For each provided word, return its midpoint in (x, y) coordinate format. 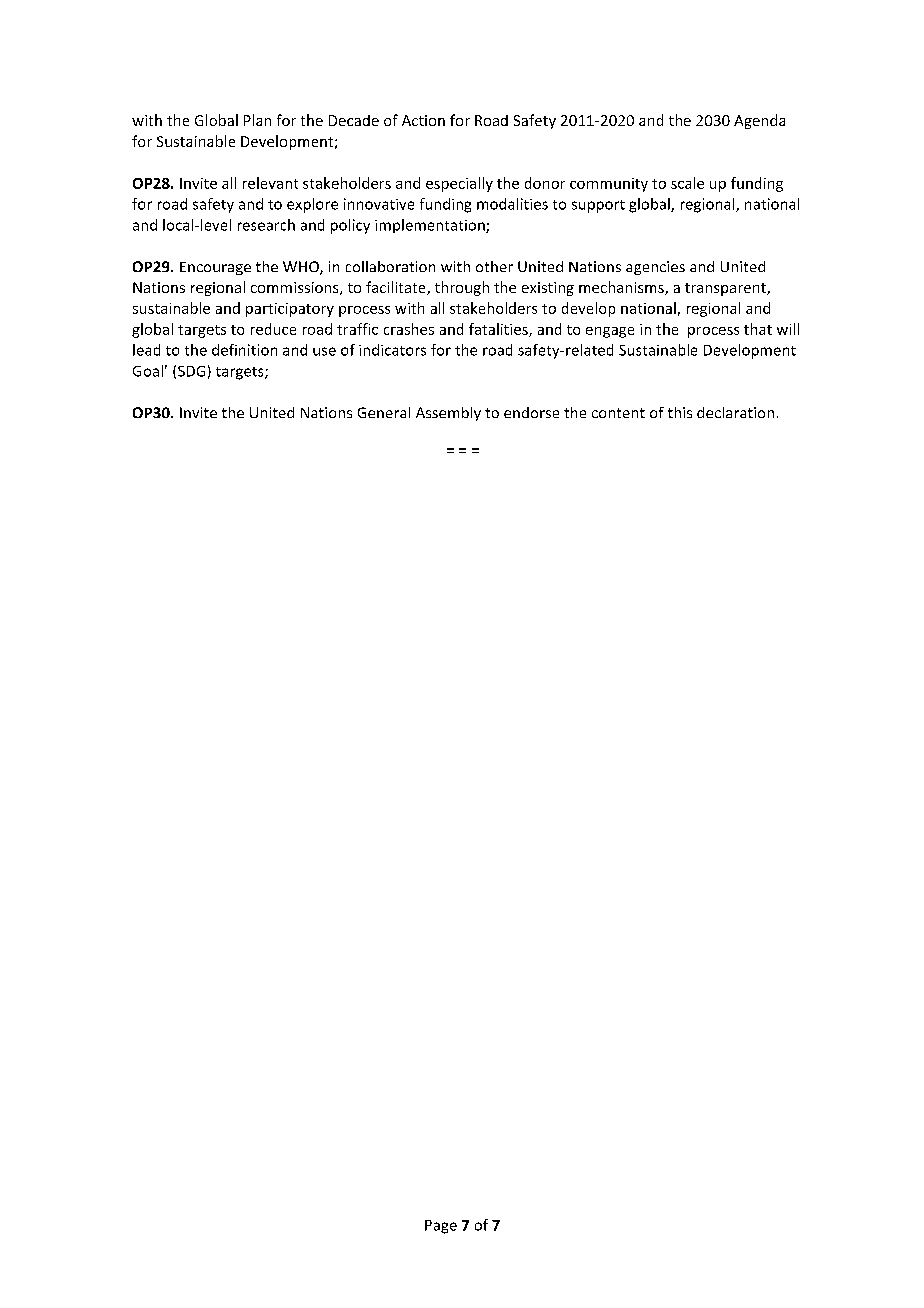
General (384, 412)
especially (459, 184)
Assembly (448, 414)
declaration (735, 412)
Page (441, 1227)
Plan (257, 120)
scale (687, 183)
